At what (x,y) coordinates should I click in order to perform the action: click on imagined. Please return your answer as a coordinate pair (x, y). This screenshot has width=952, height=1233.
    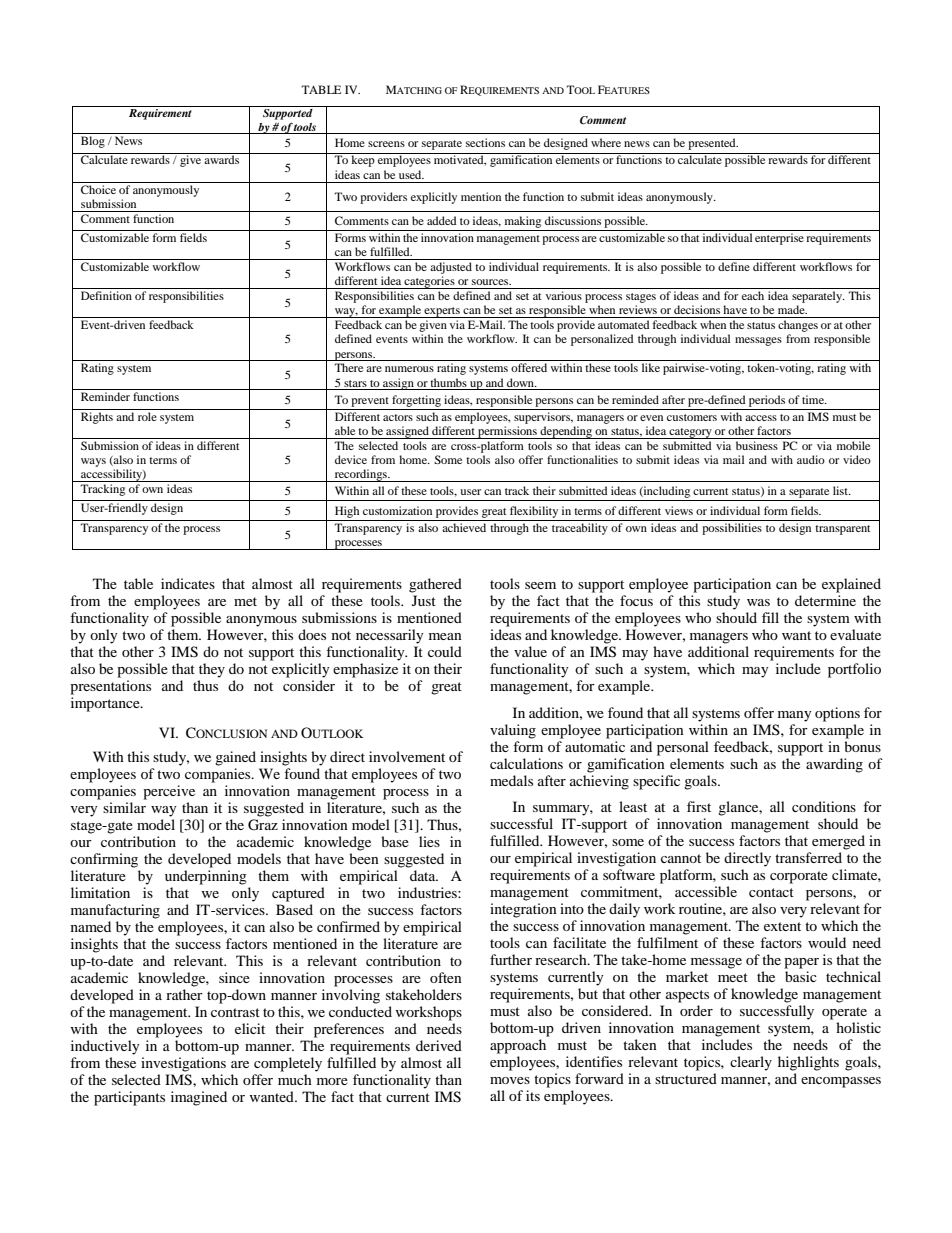
    Looking at the image, I should click on (199, 1098).
